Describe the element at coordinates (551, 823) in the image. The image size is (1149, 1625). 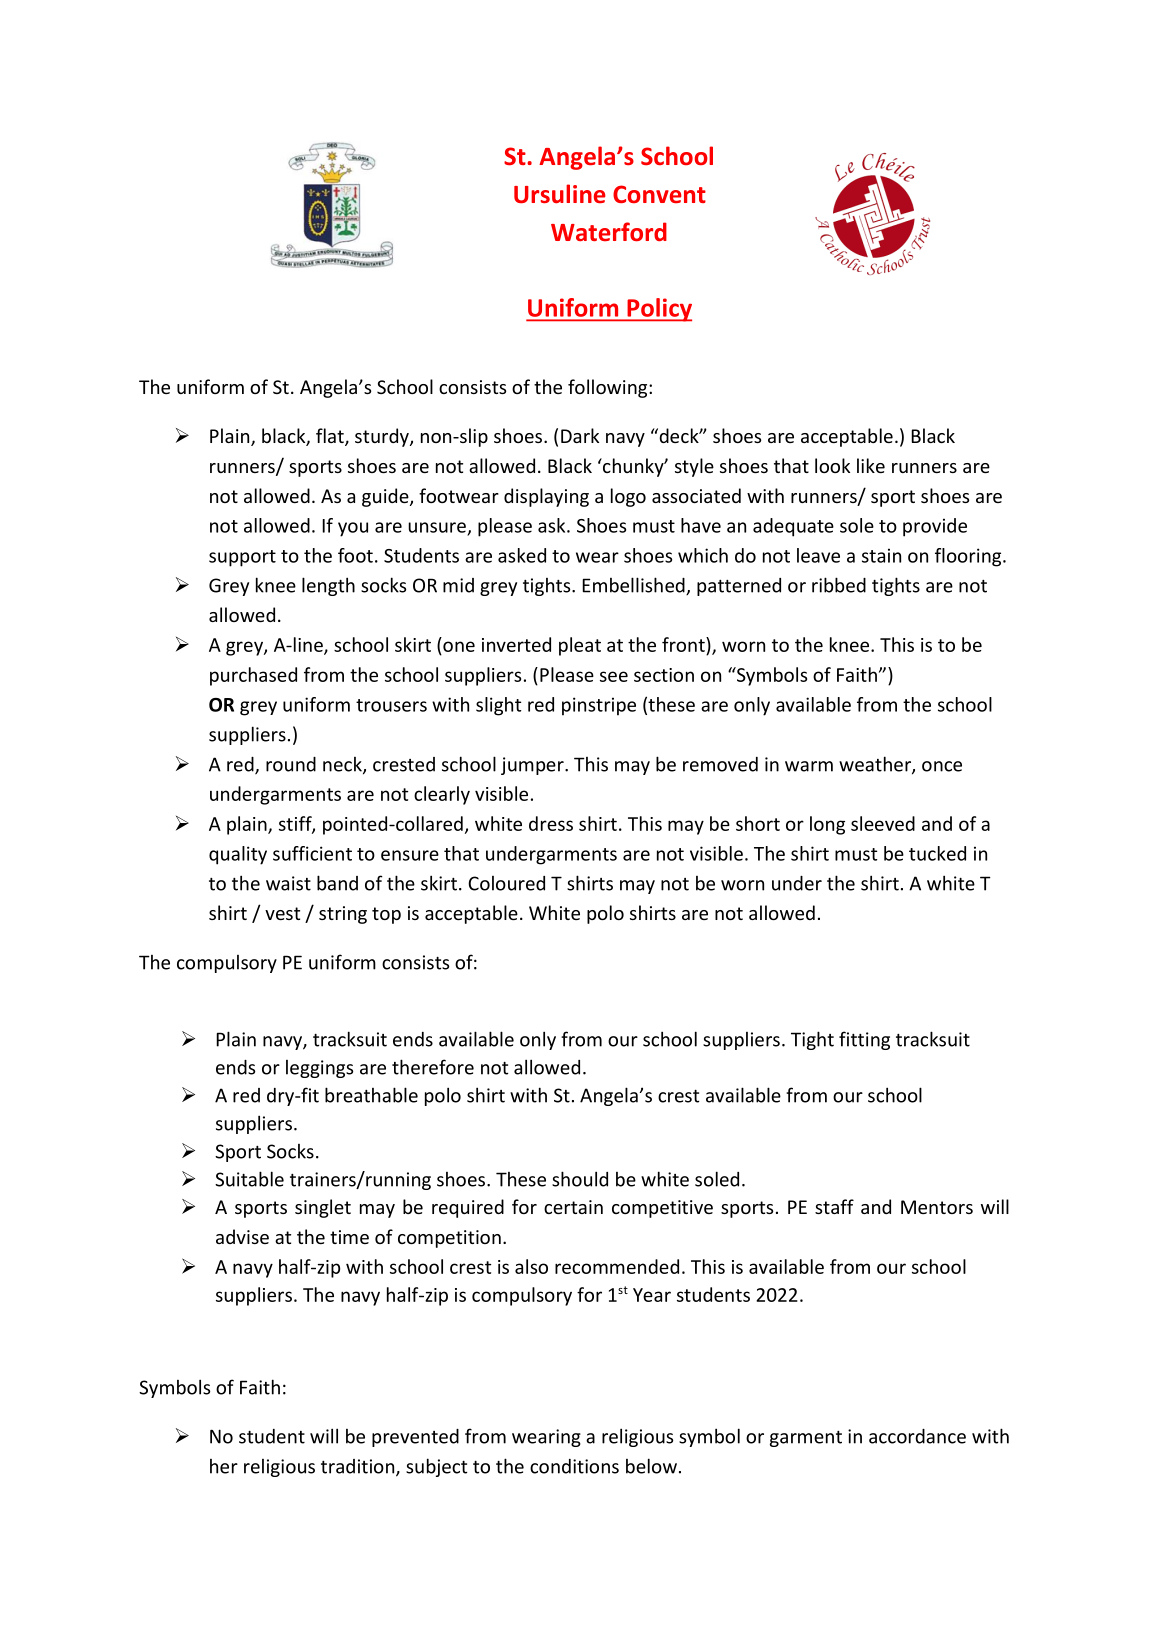
I see `dress` at that location.
